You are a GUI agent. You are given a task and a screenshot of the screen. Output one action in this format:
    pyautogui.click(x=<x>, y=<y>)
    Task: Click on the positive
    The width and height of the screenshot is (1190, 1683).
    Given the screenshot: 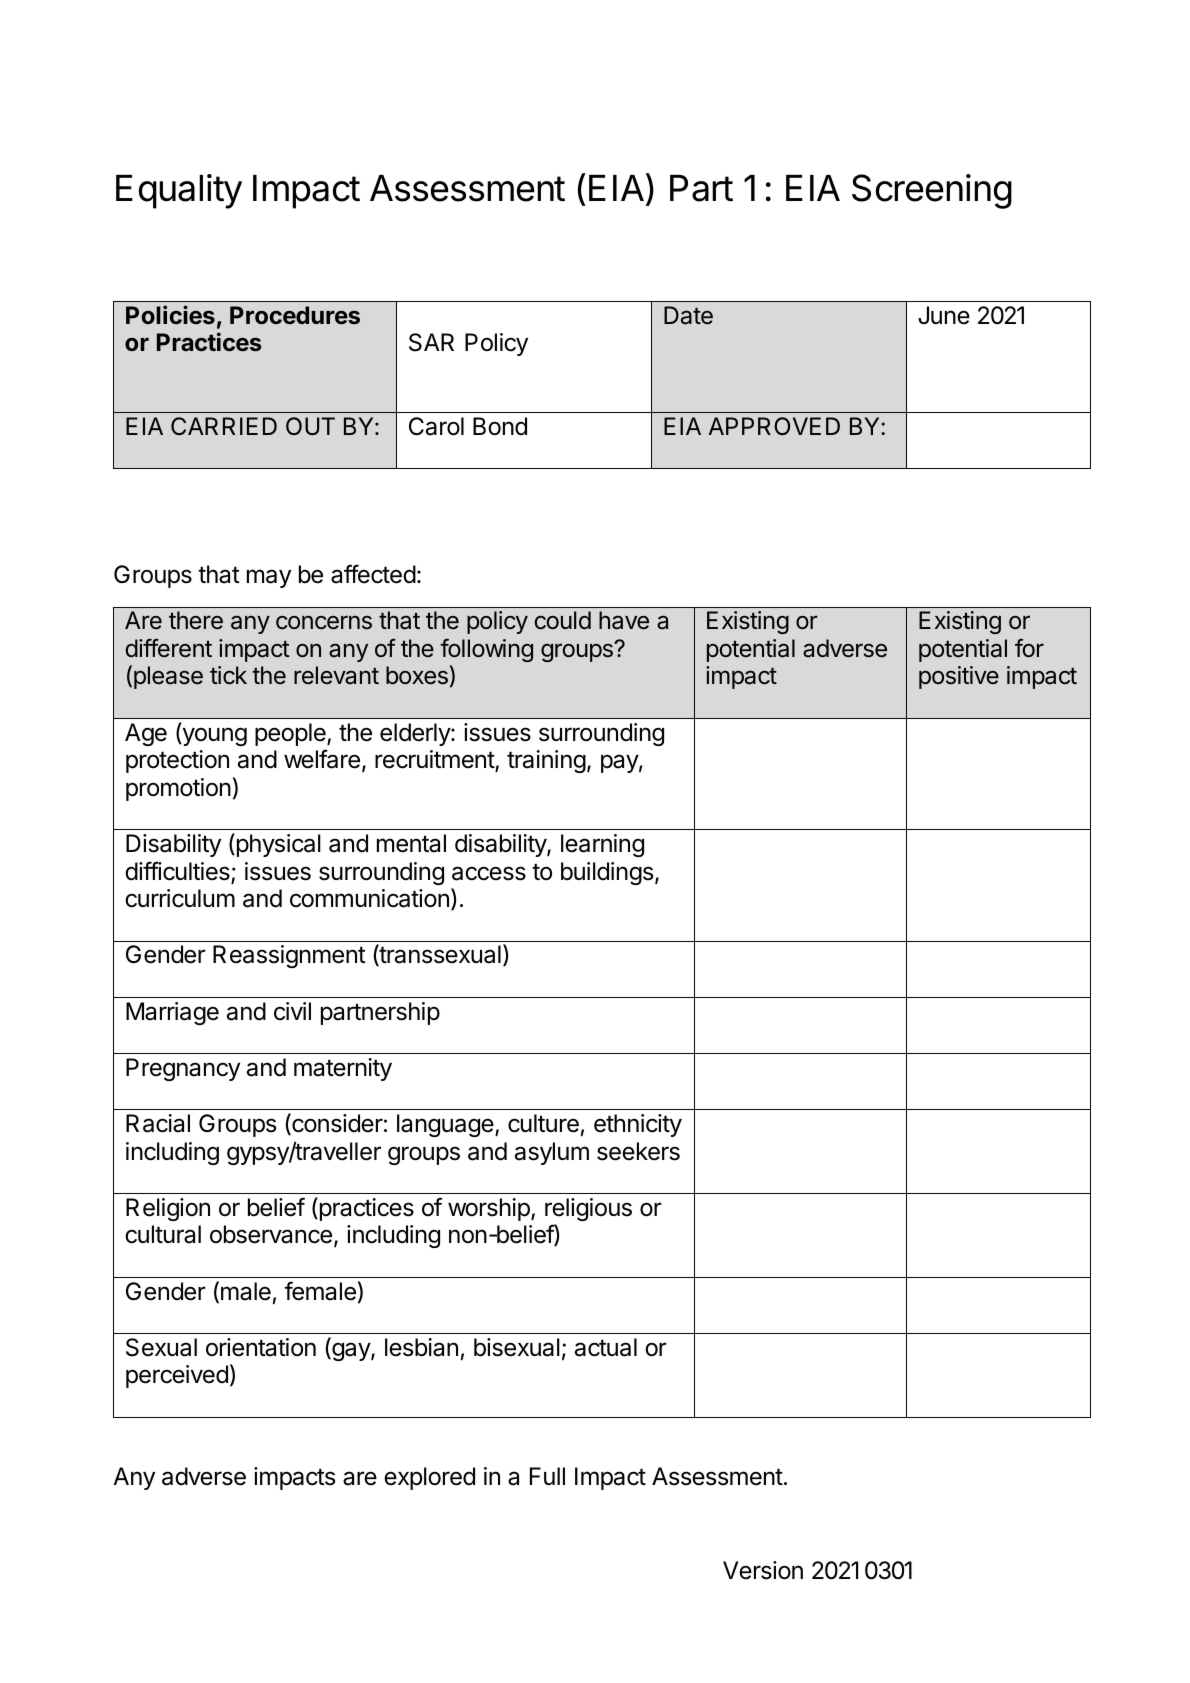 What is the action you would take?
    pyautogui.click(x=959, y=677)
